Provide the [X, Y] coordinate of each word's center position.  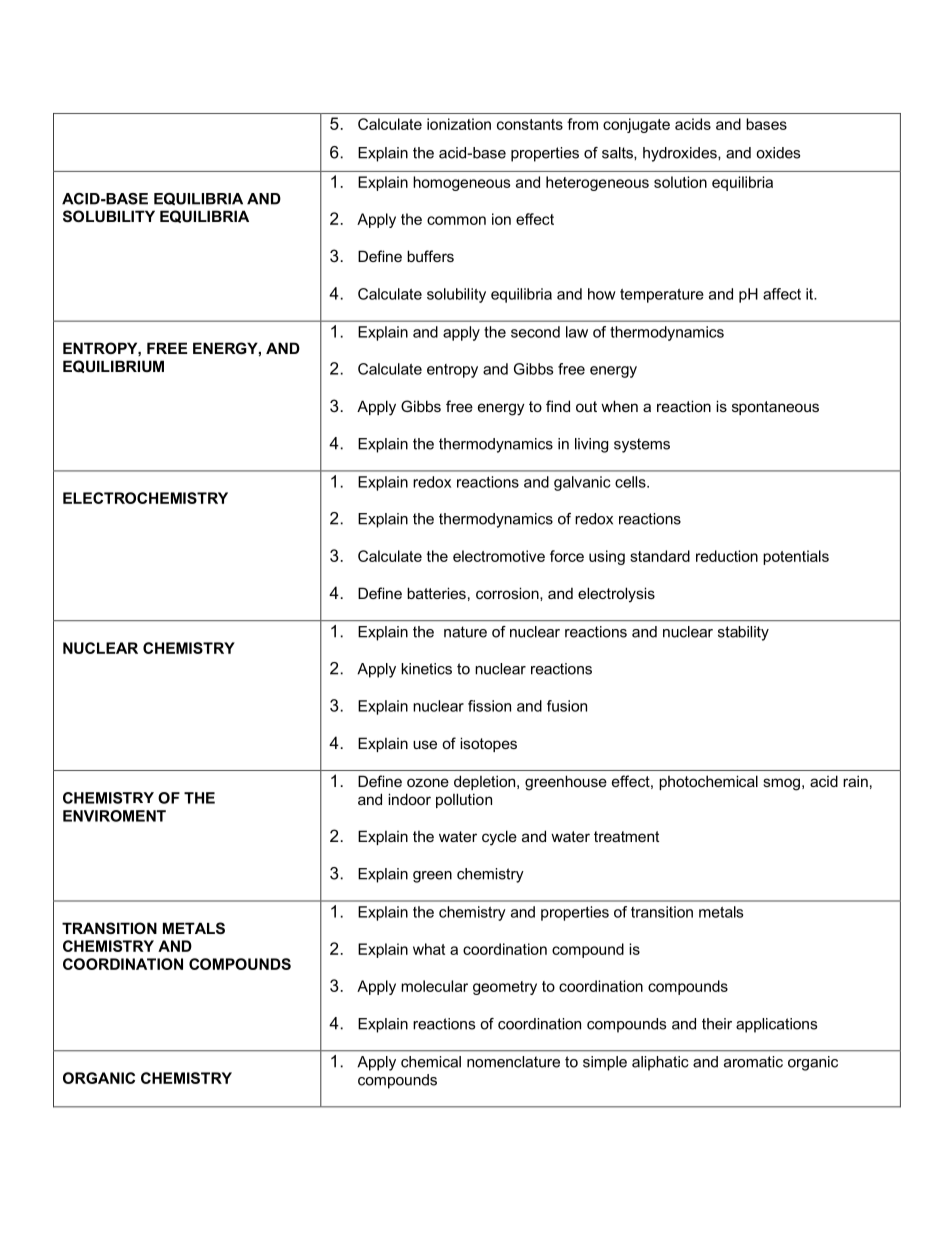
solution [680, 182]
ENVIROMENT [114, 816]
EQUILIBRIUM [113, 366]
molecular [434, 986]
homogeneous [462, 183]
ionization [459, 124]
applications [776, 1025]
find [558, 406]
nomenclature [513, 1062]
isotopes [488, 744]
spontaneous [775, 408]
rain [855, 781]
